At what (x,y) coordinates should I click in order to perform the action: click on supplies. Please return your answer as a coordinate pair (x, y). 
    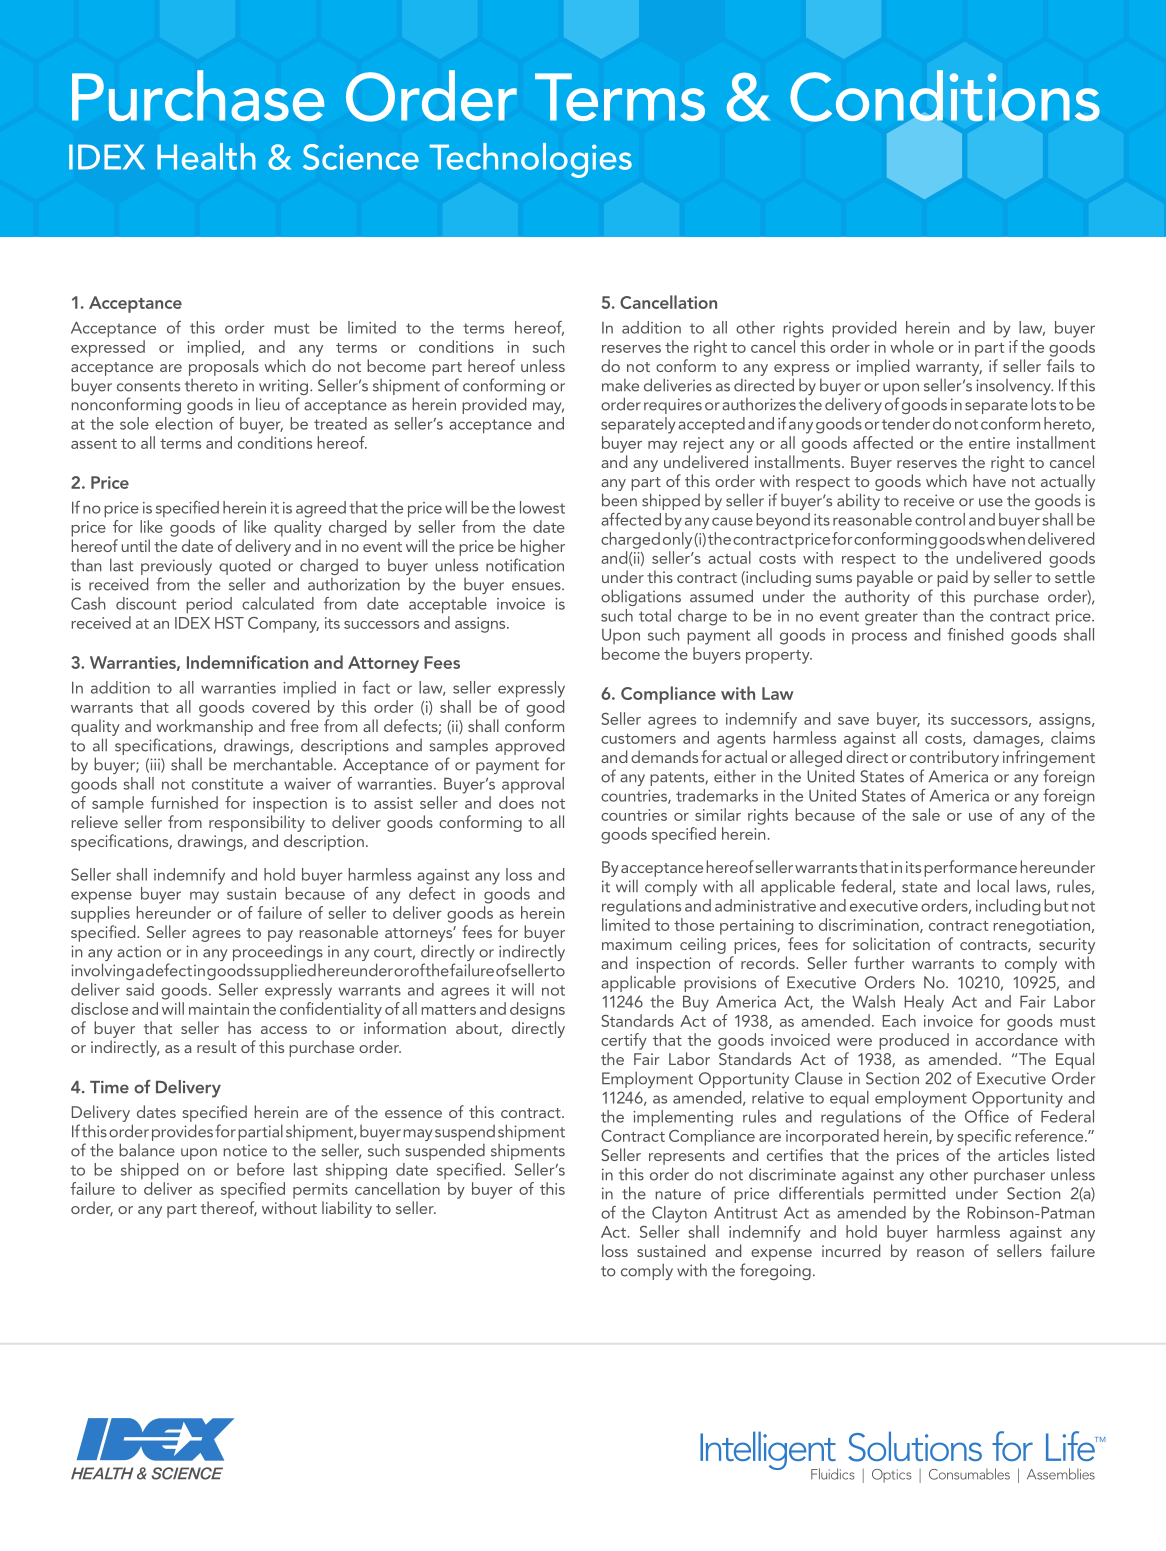
    Looking at the image, I should click on (100, 914).
